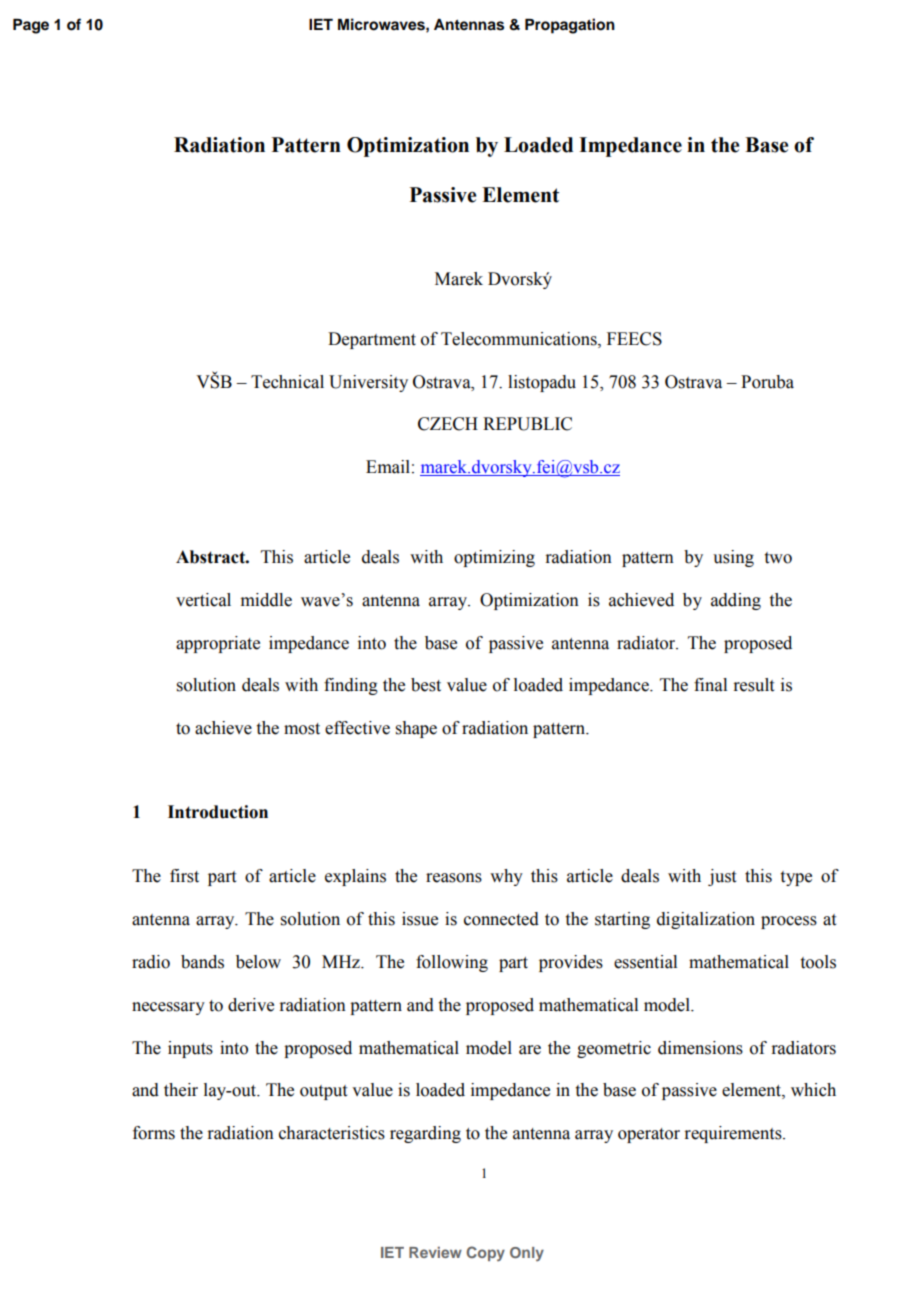  I want to click on Page, so click(31, 26).
